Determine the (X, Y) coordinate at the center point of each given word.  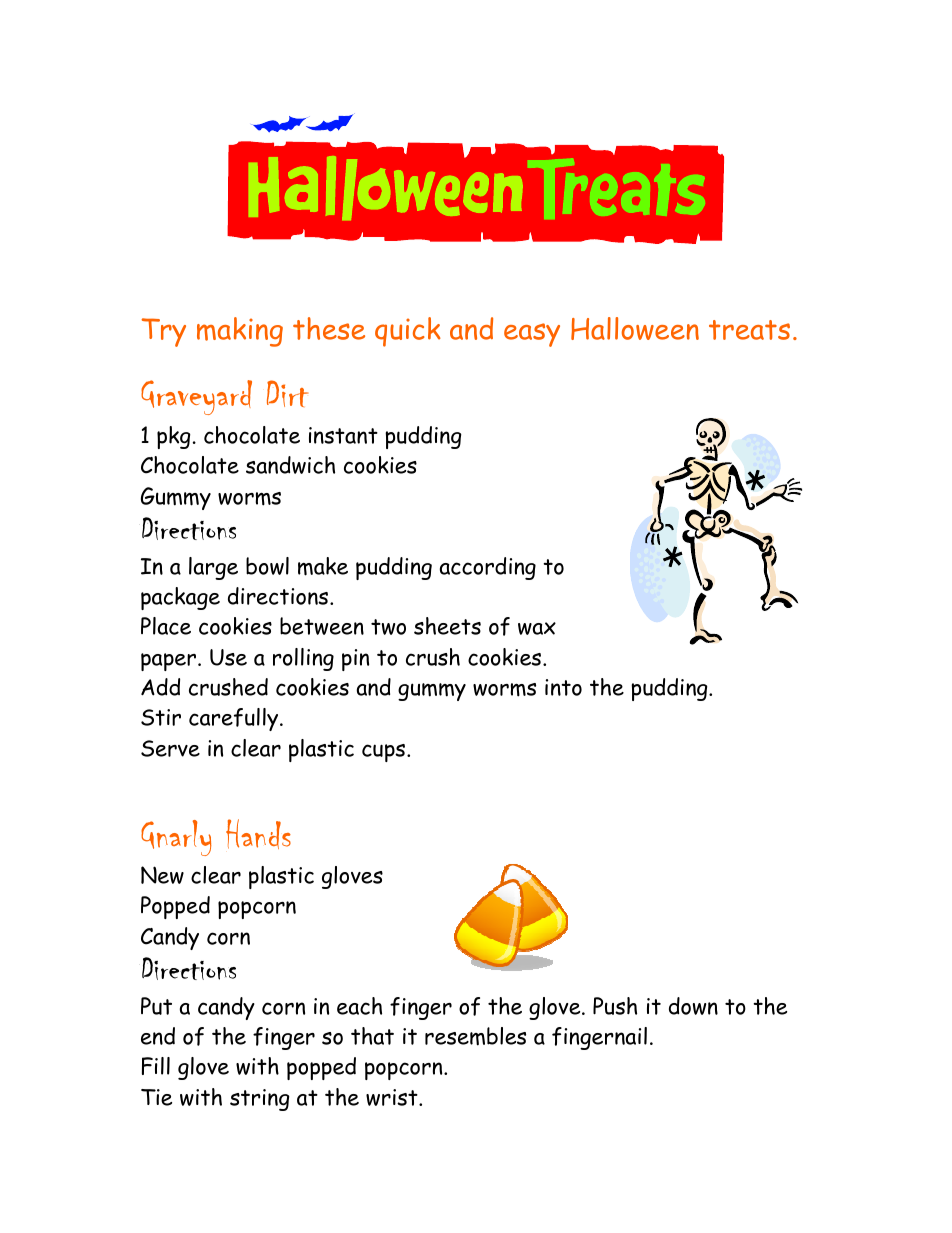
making (240, 332)
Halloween (635, 328)
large (213, 568)
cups (385, 753)
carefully (235, 719)
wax (537, 628)
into (563, 687)
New (162, 875)
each (359, 1006)
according (488, 568)
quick (408, 332)
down (693, 1006)
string (260, 1100)
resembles (475, 1036)
